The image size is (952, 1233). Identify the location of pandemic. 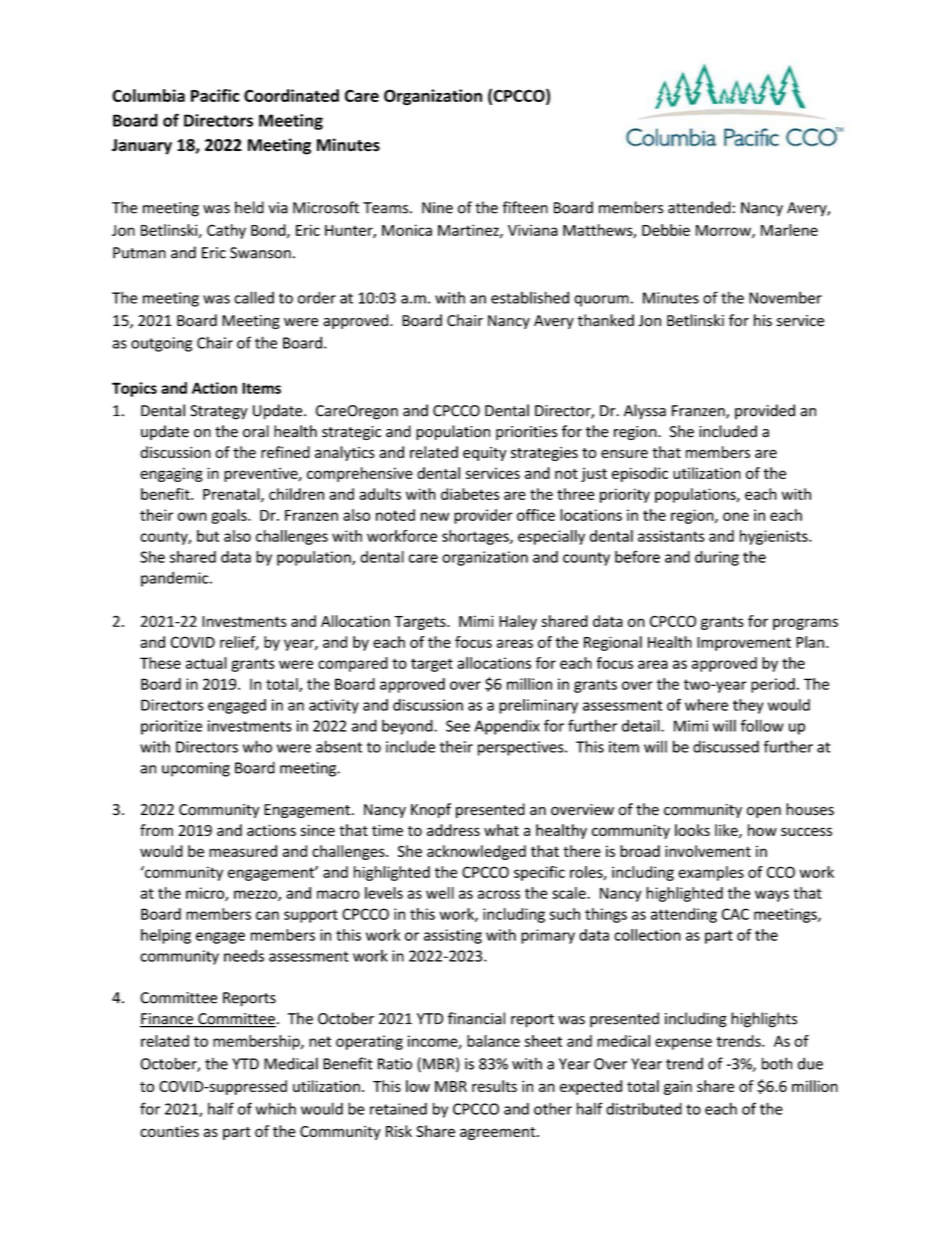
(176, 579).
